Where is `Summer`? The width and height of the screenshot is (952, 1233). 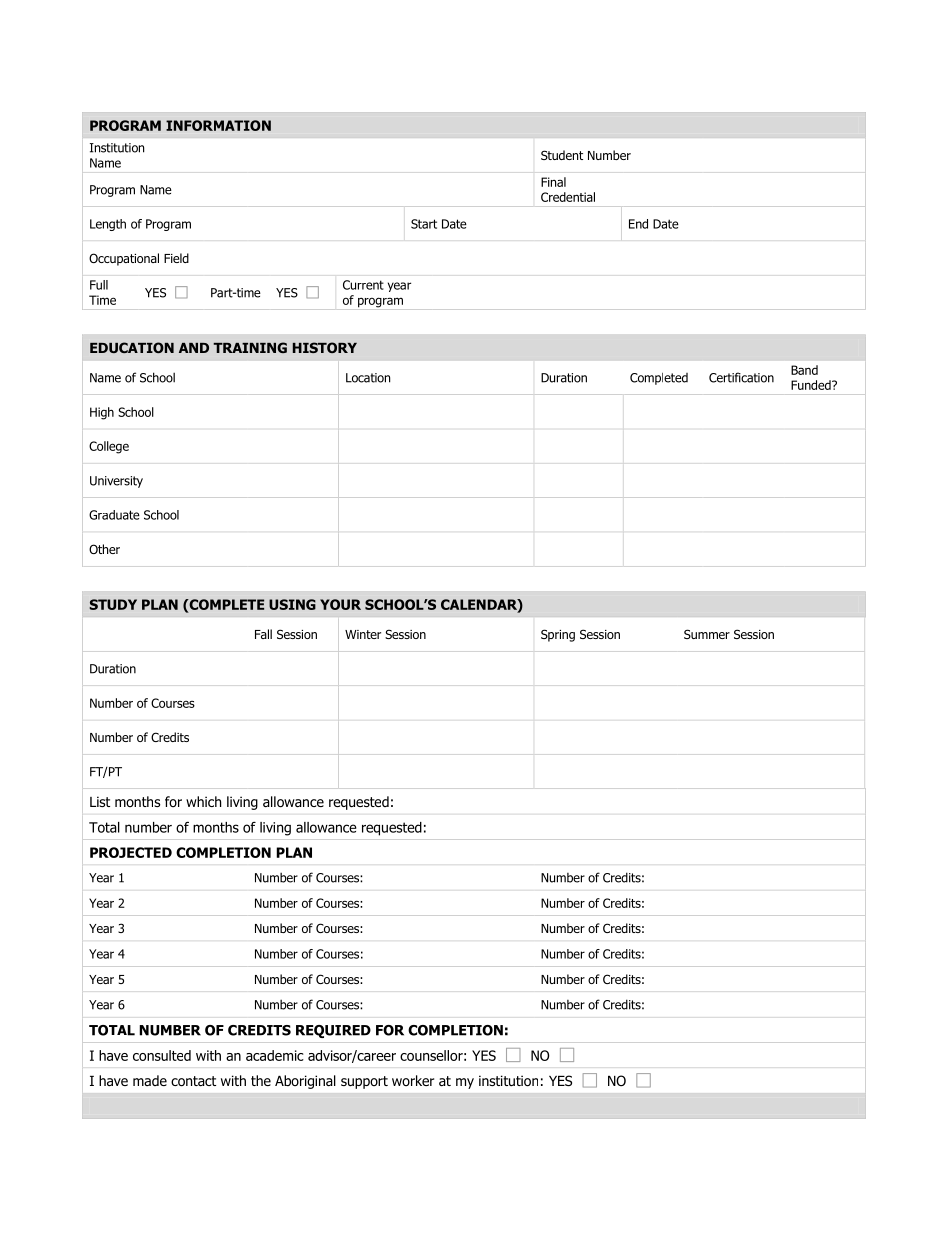 Summer is located at coordinates (707, 634).
